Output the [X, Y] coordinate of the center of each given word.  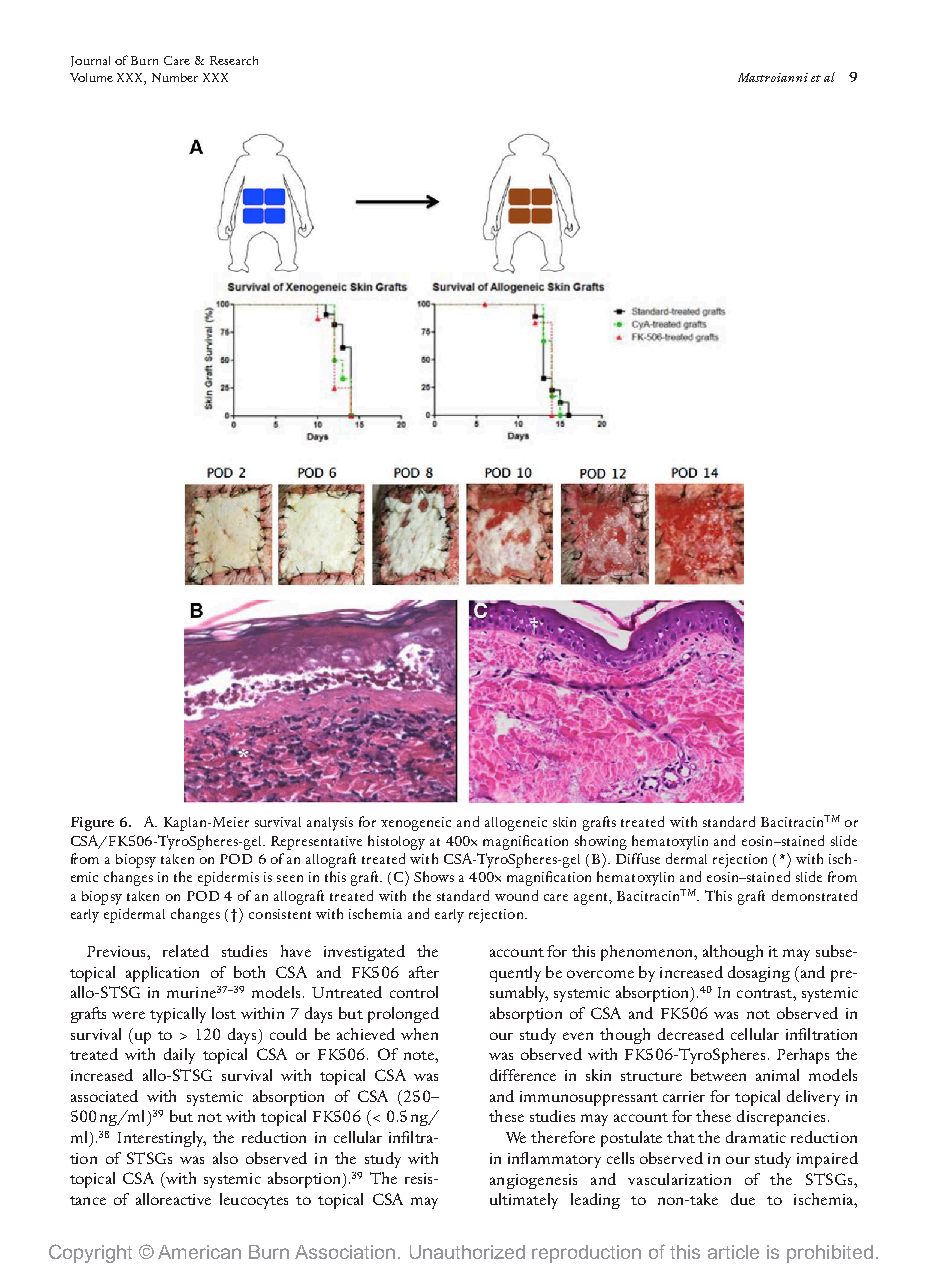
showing [601, 842]
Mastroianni [773, 77]
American [199, 1252]
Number [175, 77]
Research [234, 60]
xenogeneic [416, 824]
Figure [92, 824]
